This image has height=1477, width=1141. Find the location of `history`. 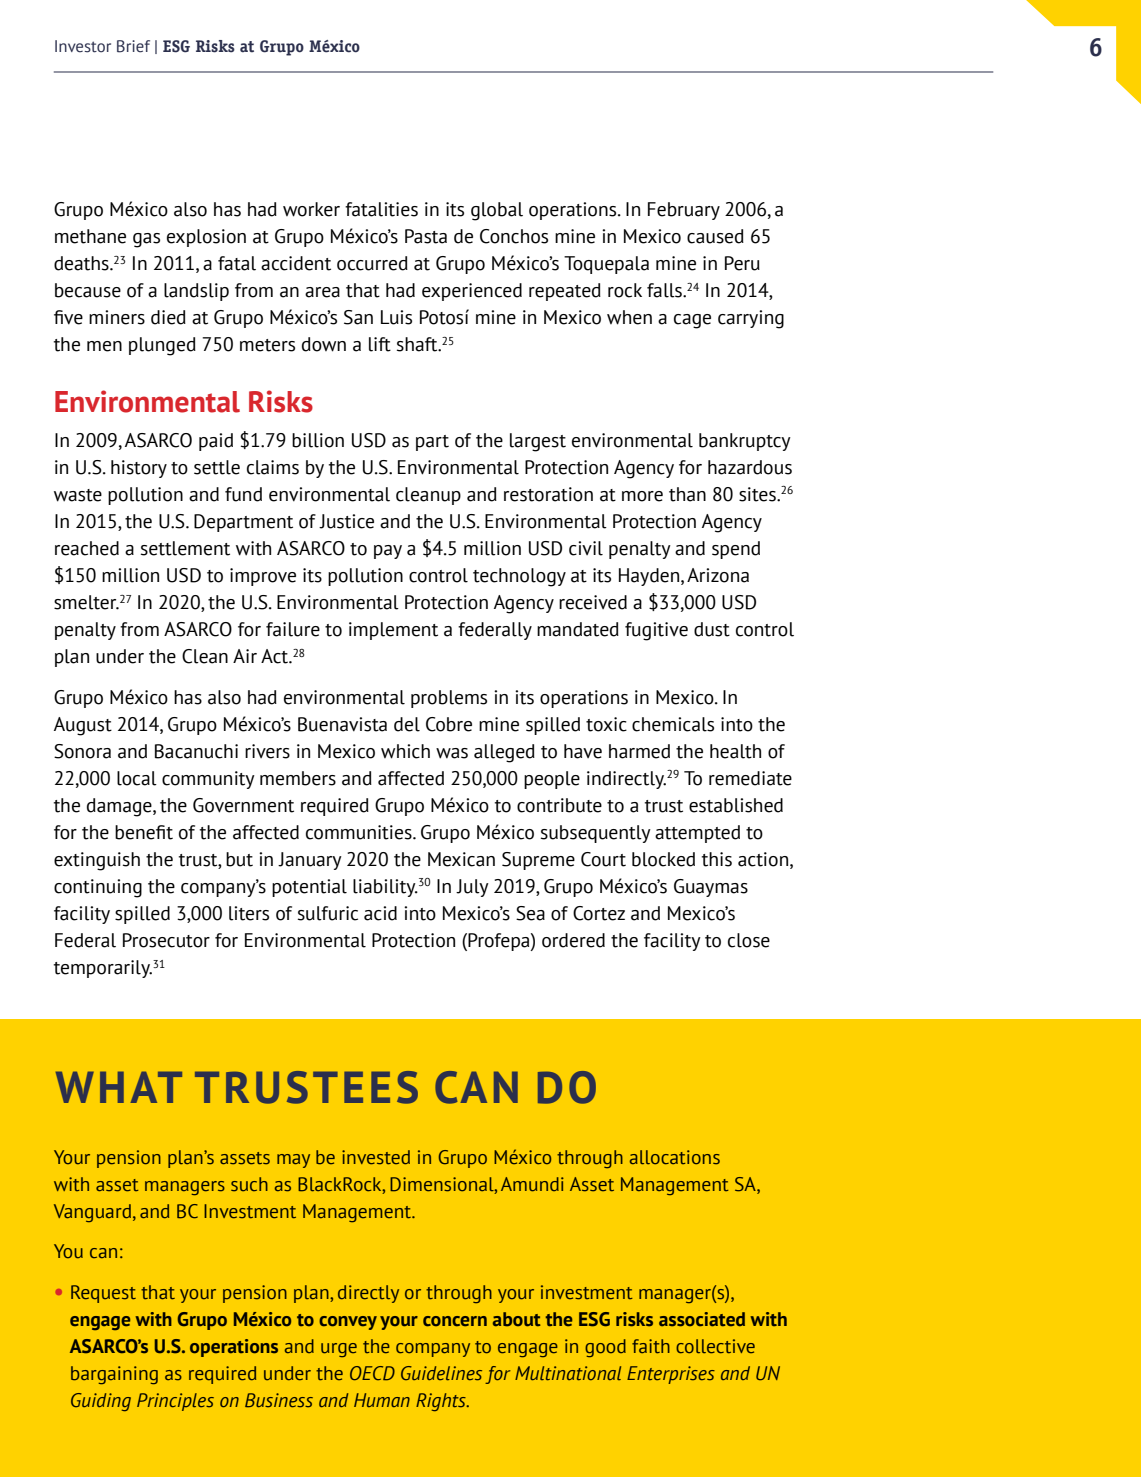

history is located at coordinates (139, 469).
